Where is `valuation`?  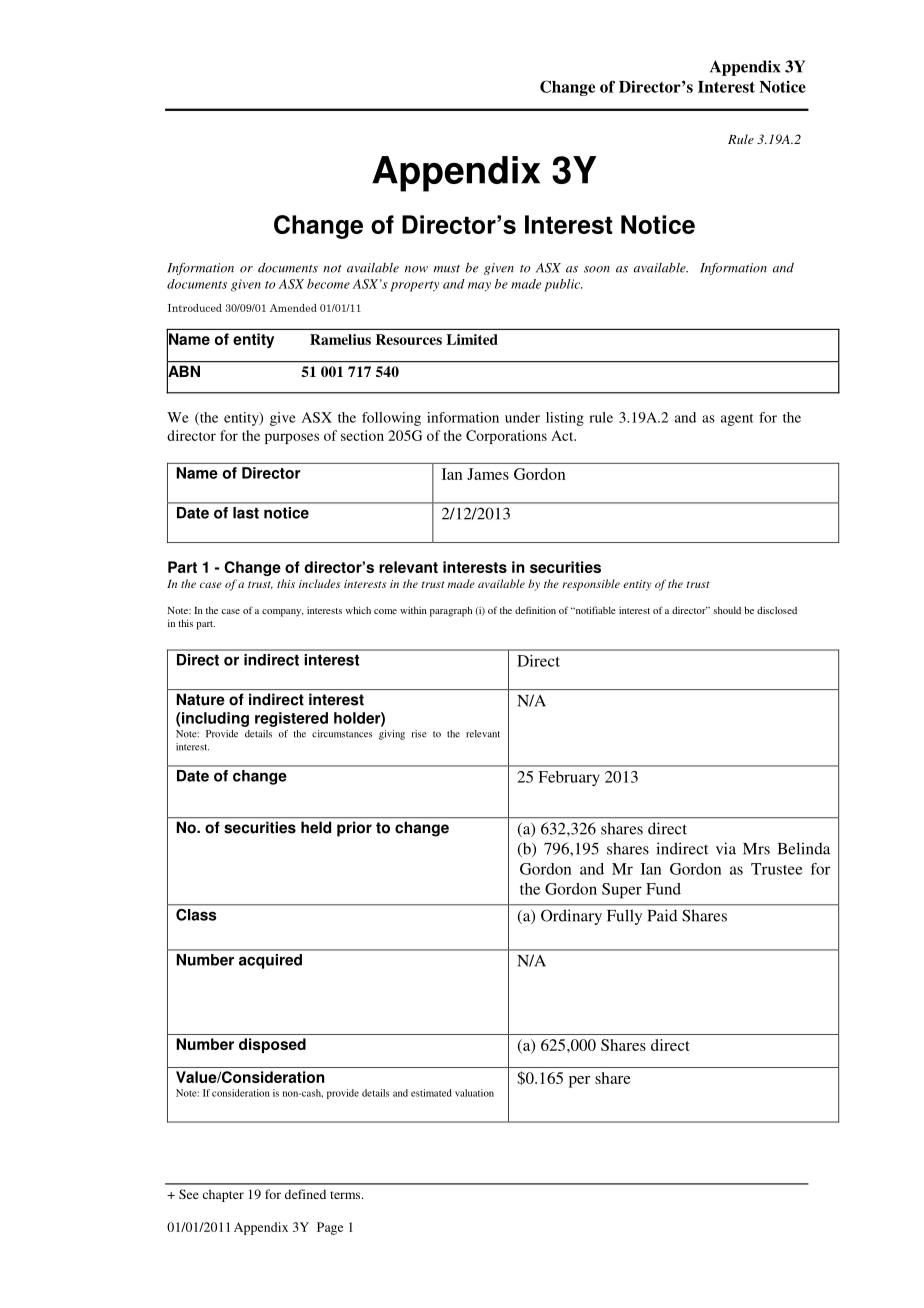
valuation is located at coordinates (474, 1093).
